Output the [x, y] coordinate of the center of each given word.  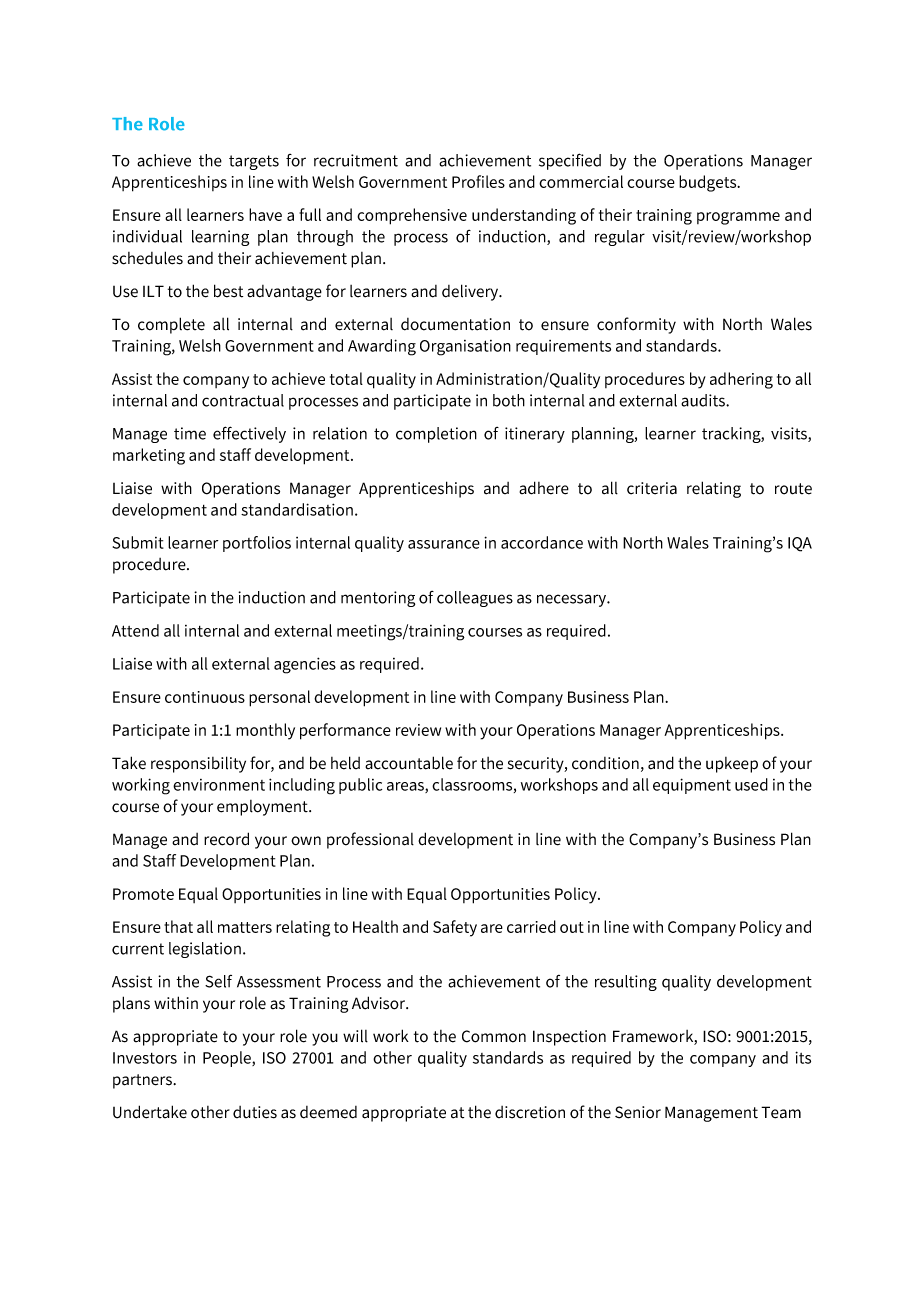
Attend [135, 630]
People [228, 1059]
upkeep [732, 765]
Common [494, 1036]
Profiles [478, 181]
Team [781, 1112]
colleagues [475, 599]
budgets [709, 183]
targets [254, 162]
